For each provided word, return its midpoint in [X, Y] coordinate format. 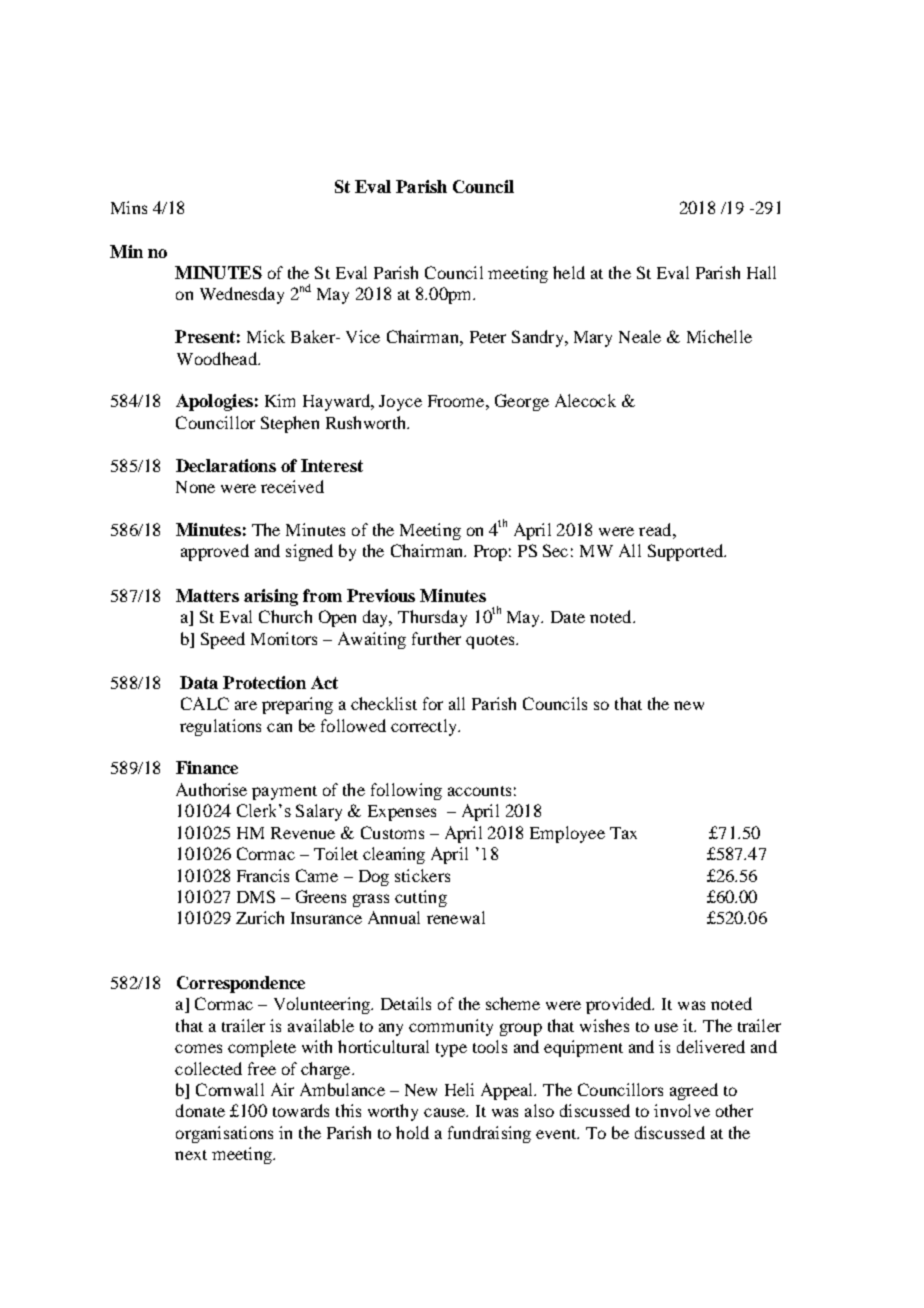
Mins [129, 207]
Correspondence [241, 984]
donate [200, 1110]
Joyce [400, 403]
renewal [456, 917]
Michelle [719, 336]
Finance [207, 767]
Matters [207, 595]
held [569, 272]
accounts [479, 791]
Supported [687, 552]
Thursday [432, 618]
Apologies [214, 402]
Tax [623, 833]
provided [620, 1005]
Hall [761, 272]
